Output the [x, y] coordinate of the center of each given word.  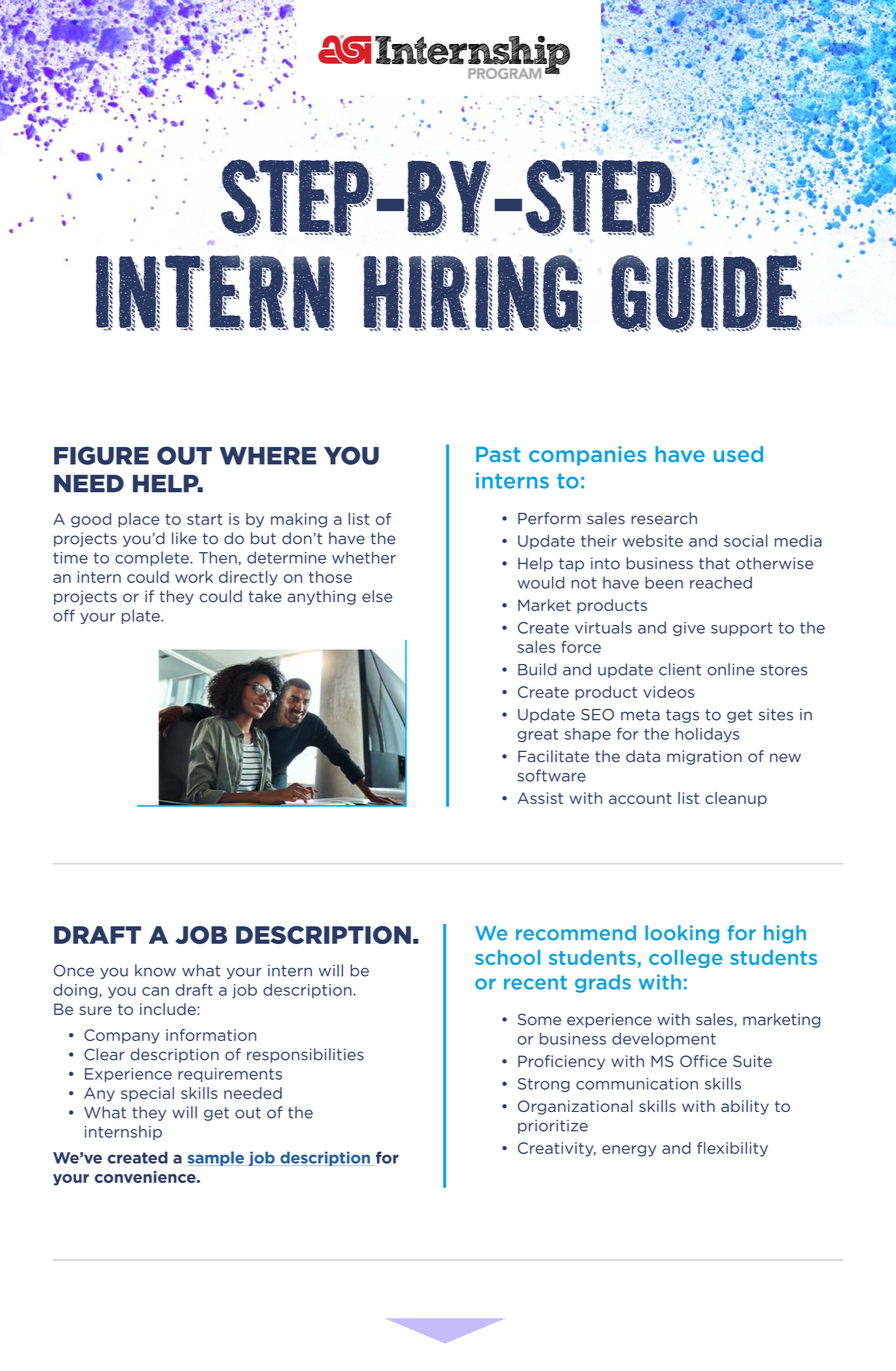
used [738, 454]
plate [142, 616]
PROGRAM [504, 73]
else [377, 596]
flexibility [732, 1149]
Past [498, 454]
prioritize [553, 1126]
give [689, 629]
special [147, 1094]
